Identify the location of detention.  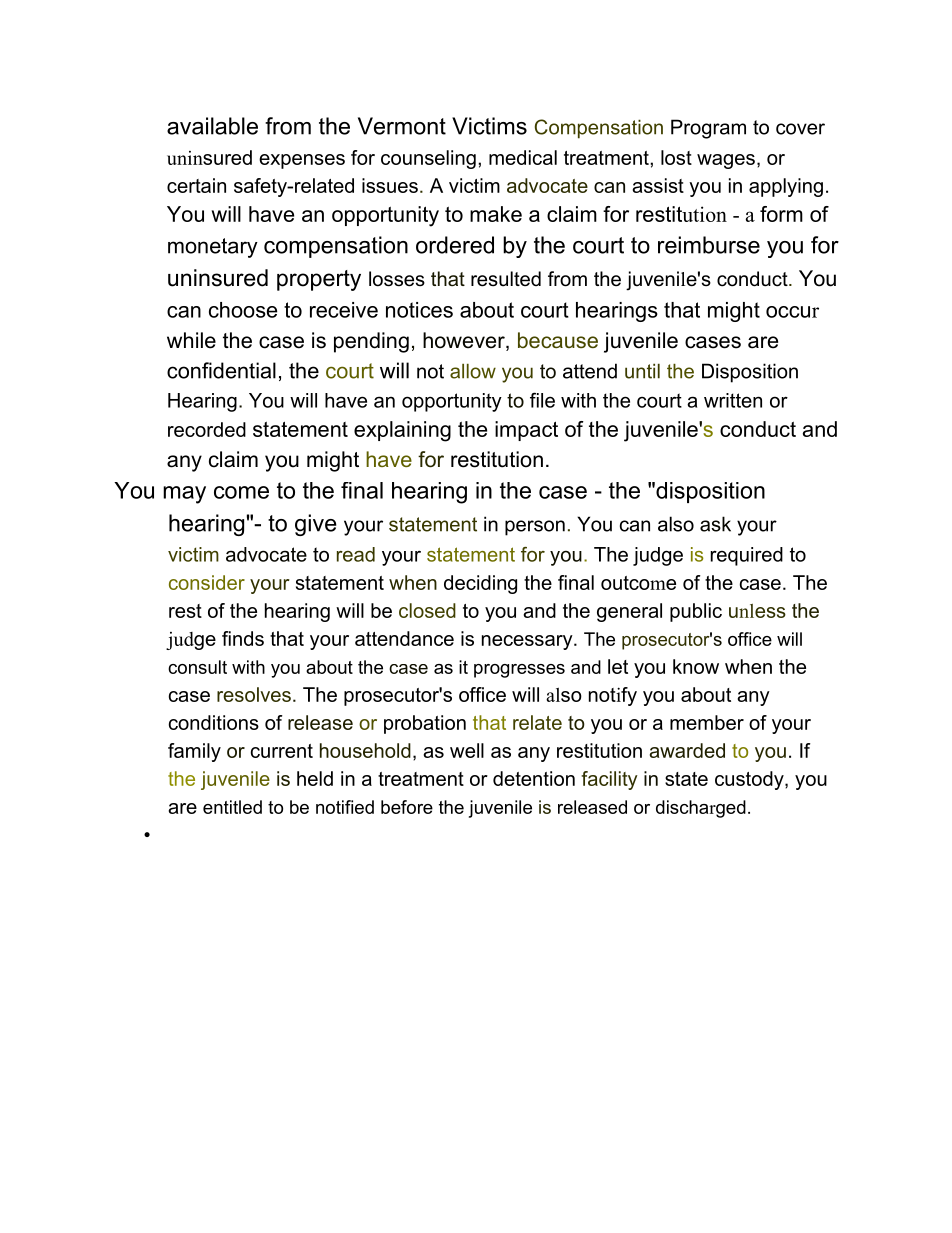
(534, 778).
